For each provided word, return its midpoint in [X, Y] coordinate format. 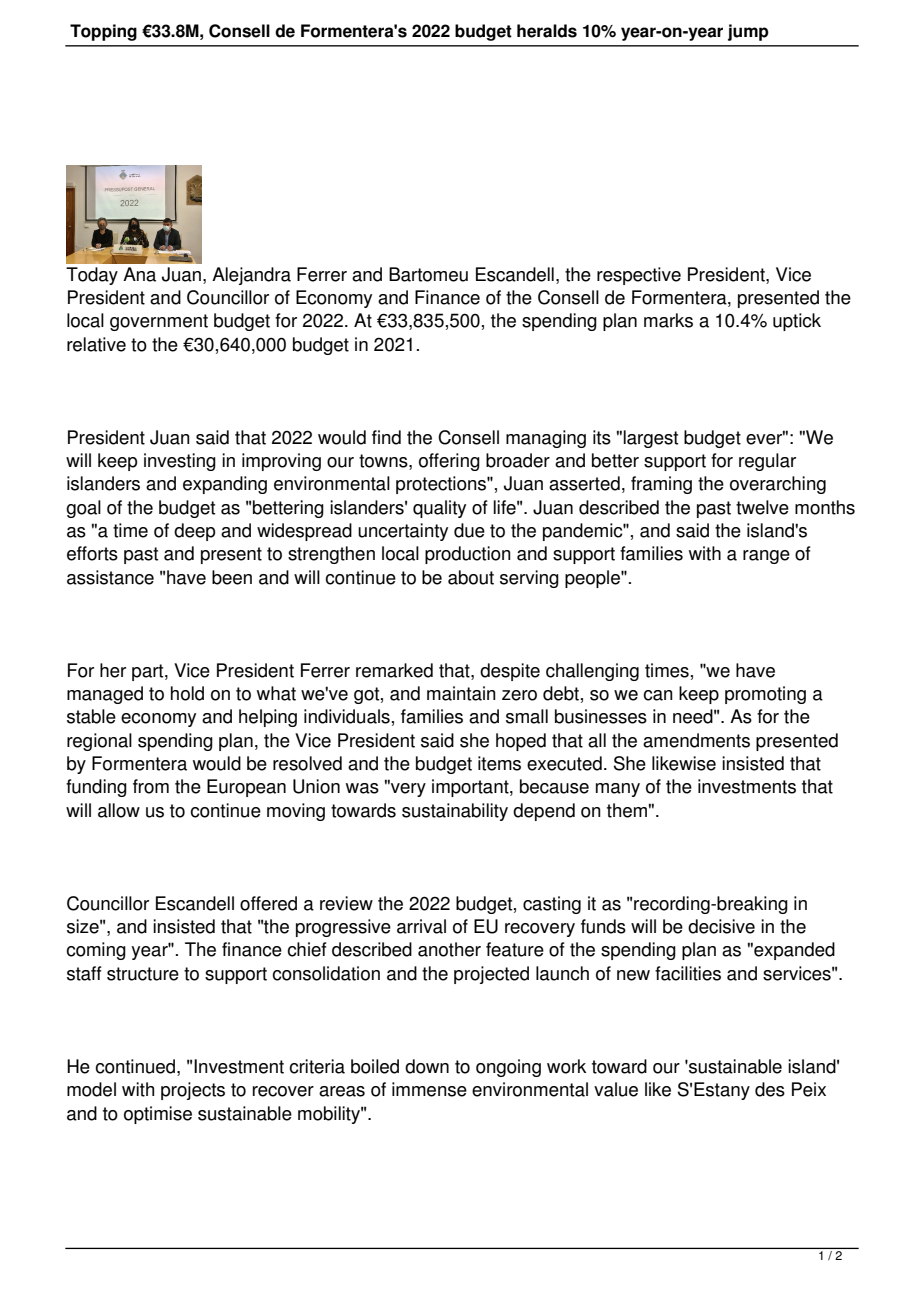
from [151, 786]
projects [193, 1091]
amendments [696, 740]
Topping [103, 32]
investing [180, 462]
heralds [547, 31]
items [499, 763]
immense [429, 1089]
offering [449, 462]
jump [748, 32]
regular [767, 462]
